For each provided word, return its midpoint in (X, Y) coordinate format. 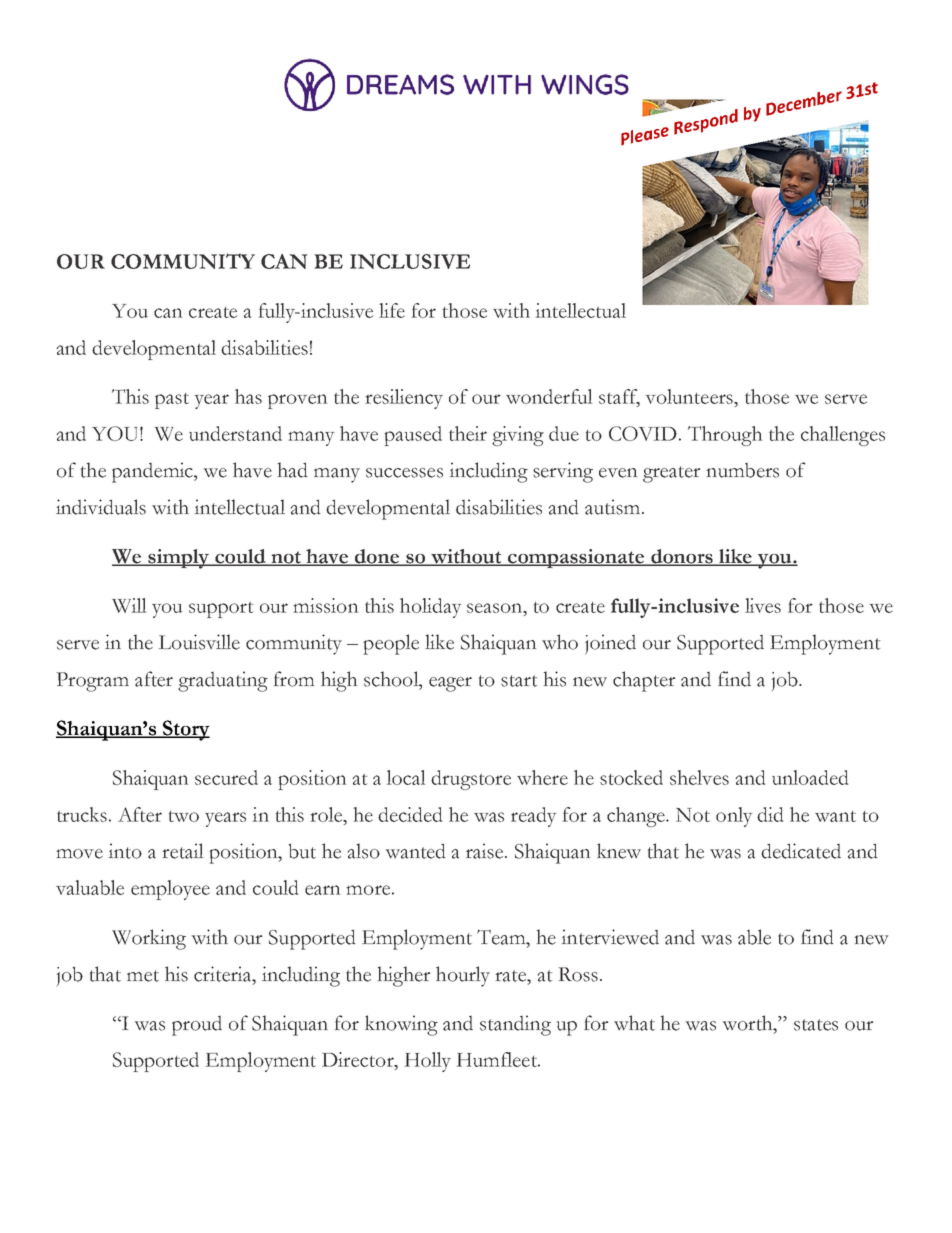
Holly (428, 1062)
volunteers (690, 396)
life (392, 310)
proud (197, 1026)
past (172, 401)
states (816, 1025)
